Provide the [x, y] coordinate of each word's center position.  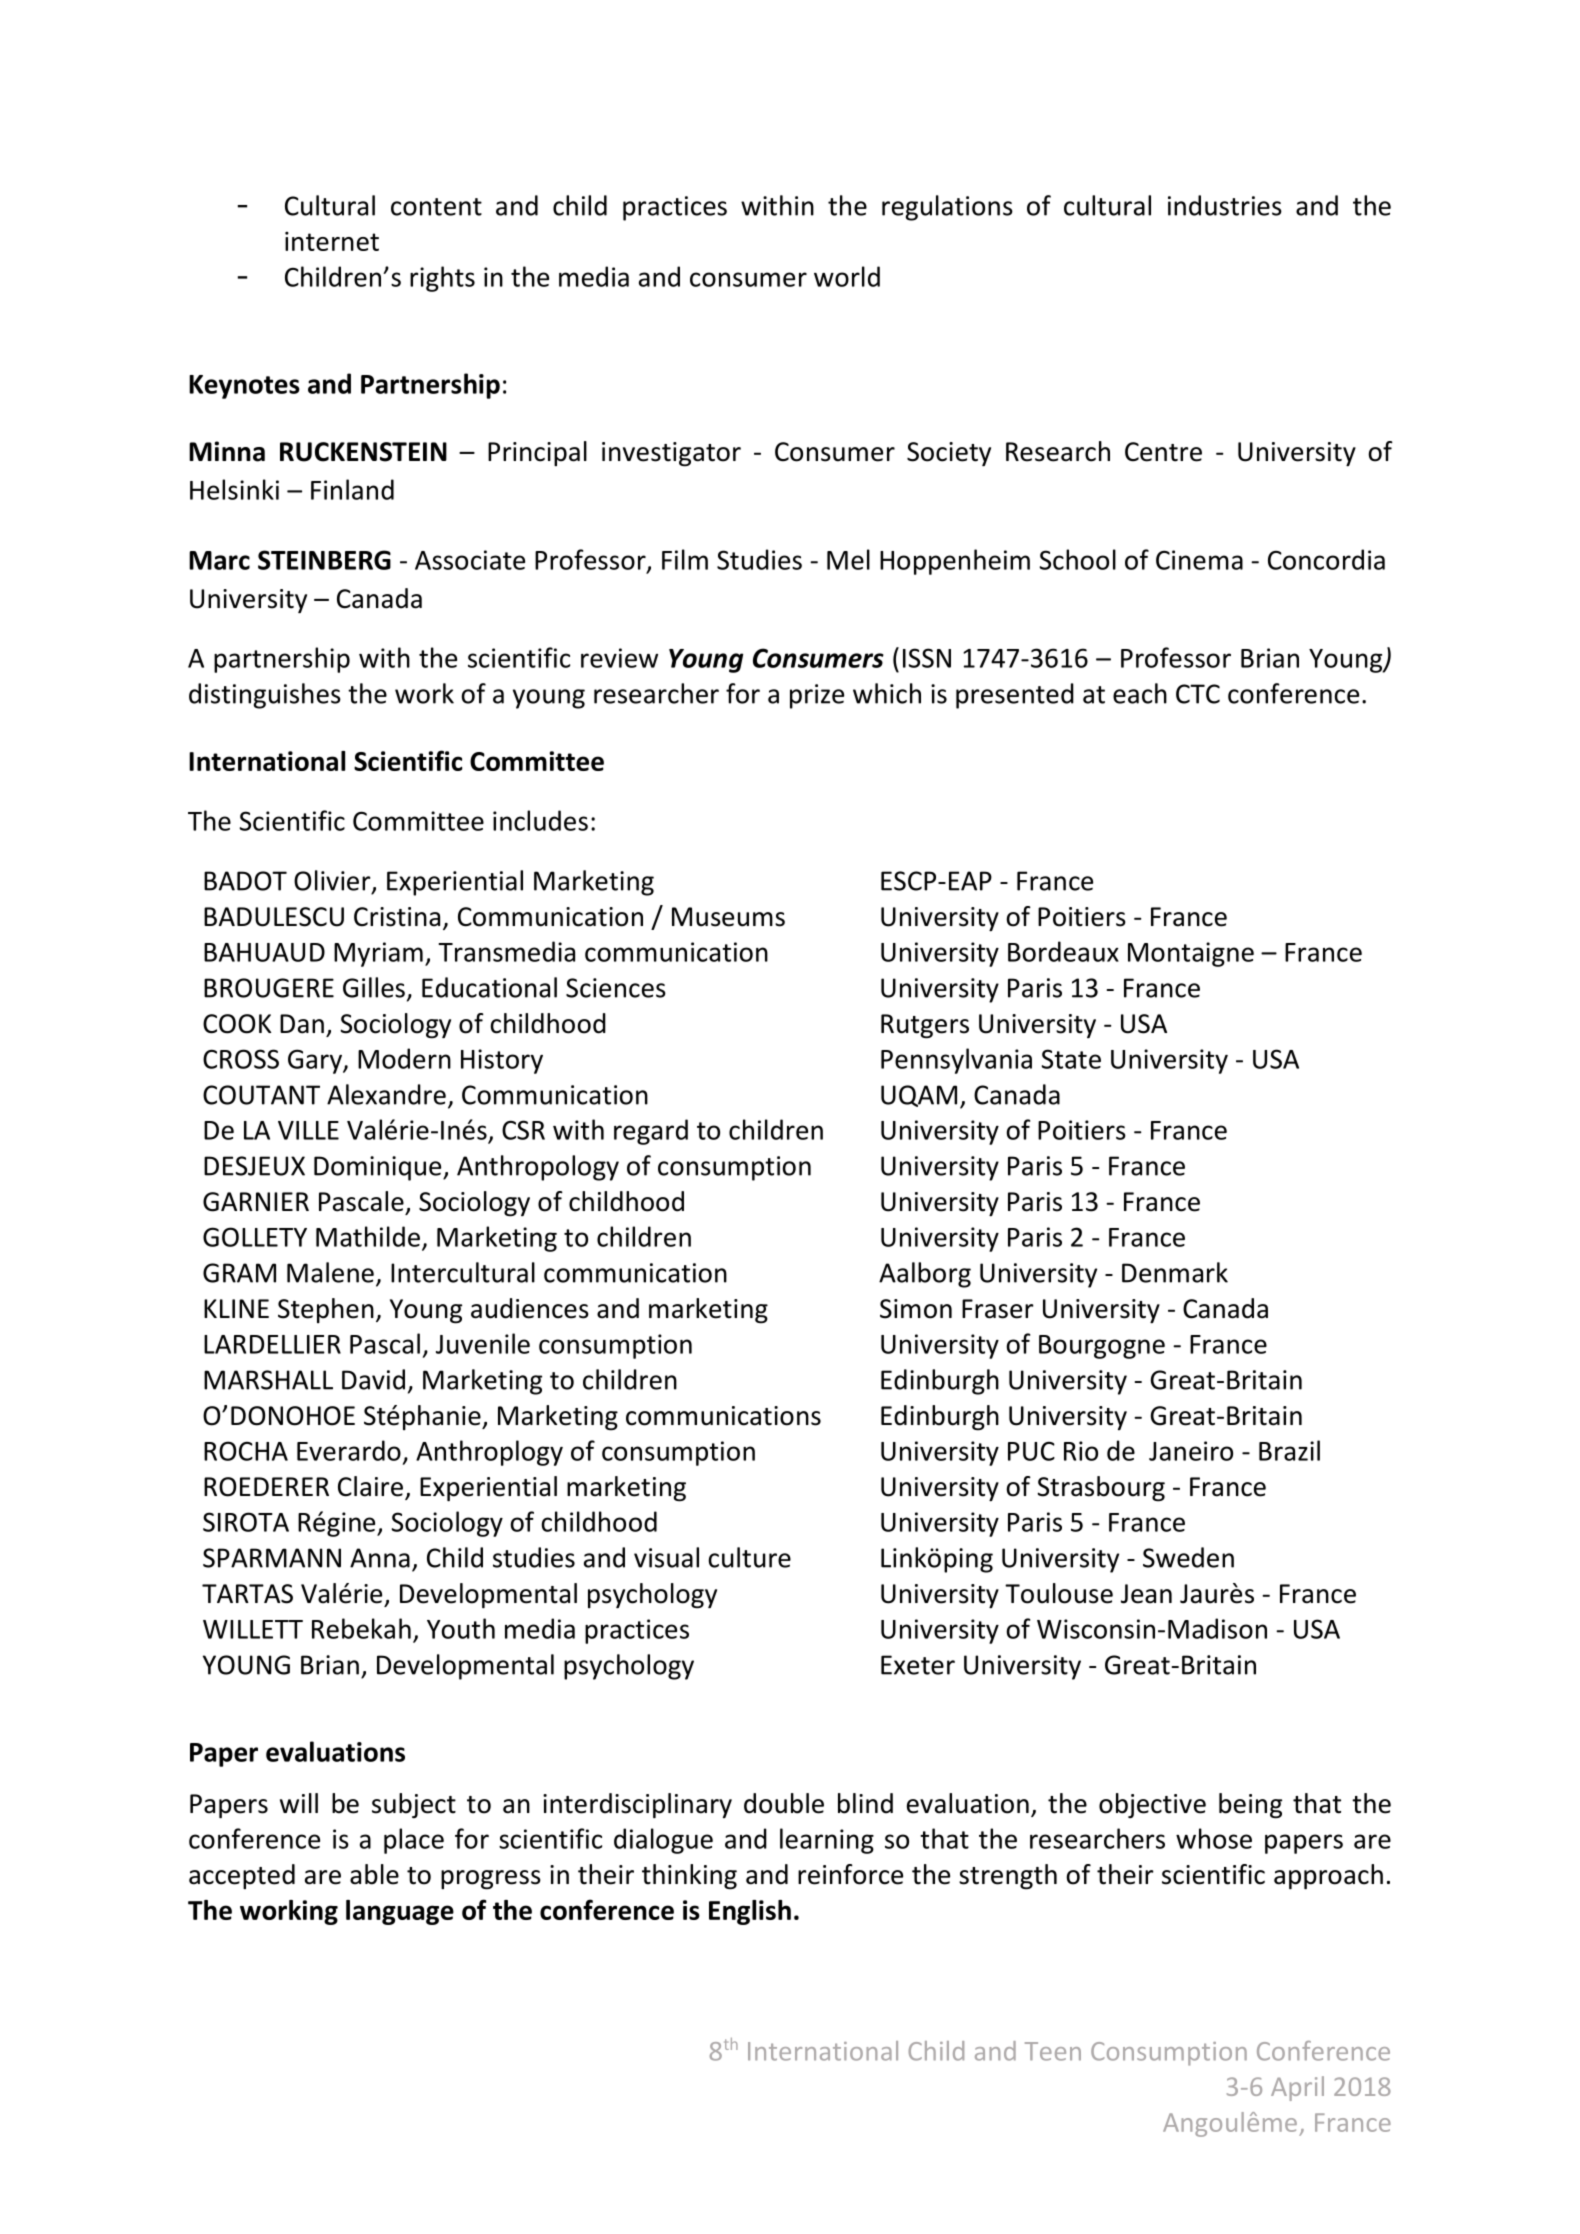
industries [1225, 205]
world [847, 276]
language [400, 1912]
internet [332, 241]
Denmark [1175, 1272]
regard [651, 1132]
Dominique [379, 1168]
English [750, 1912]
